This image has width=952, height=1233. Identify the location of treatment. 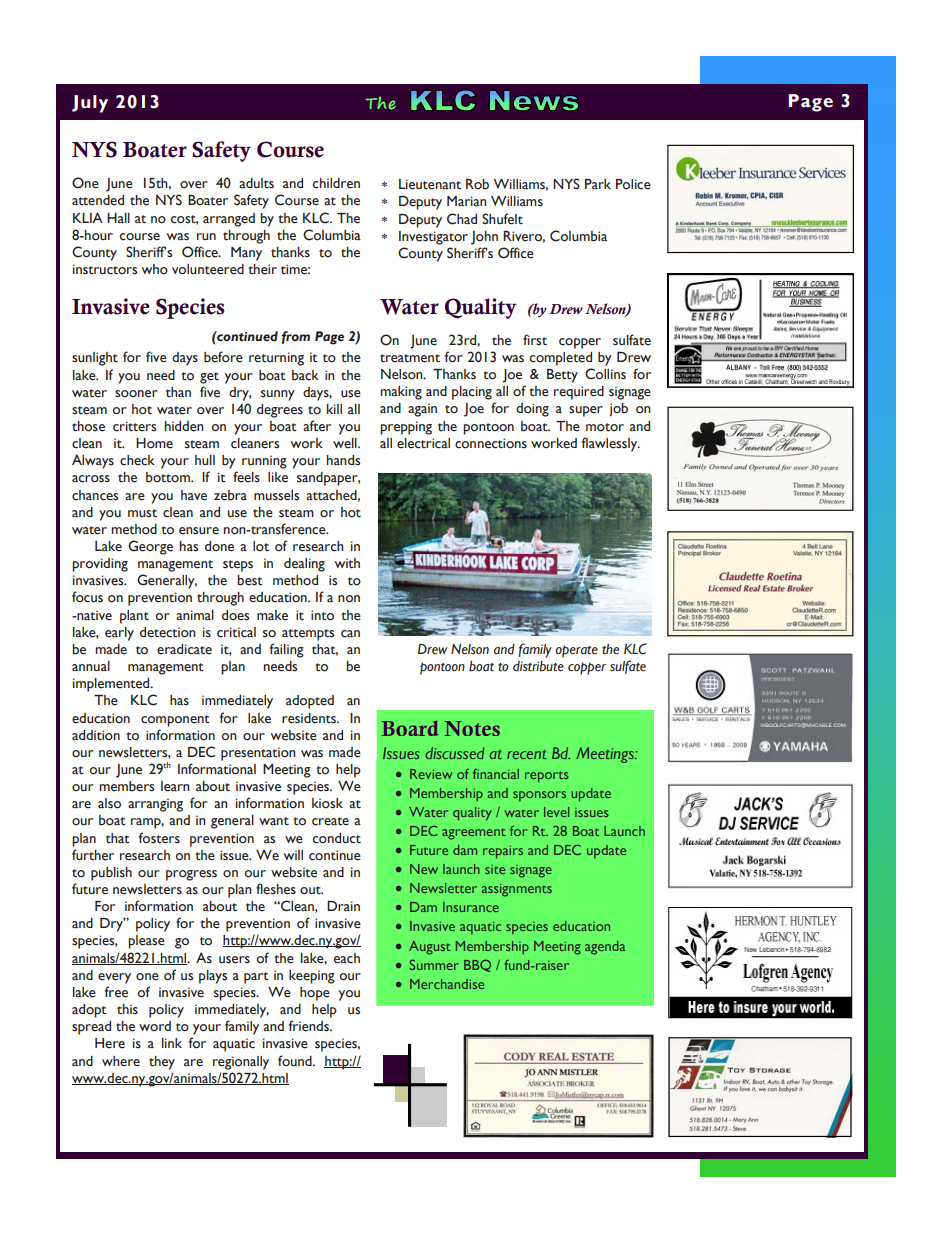
(410, 358).
